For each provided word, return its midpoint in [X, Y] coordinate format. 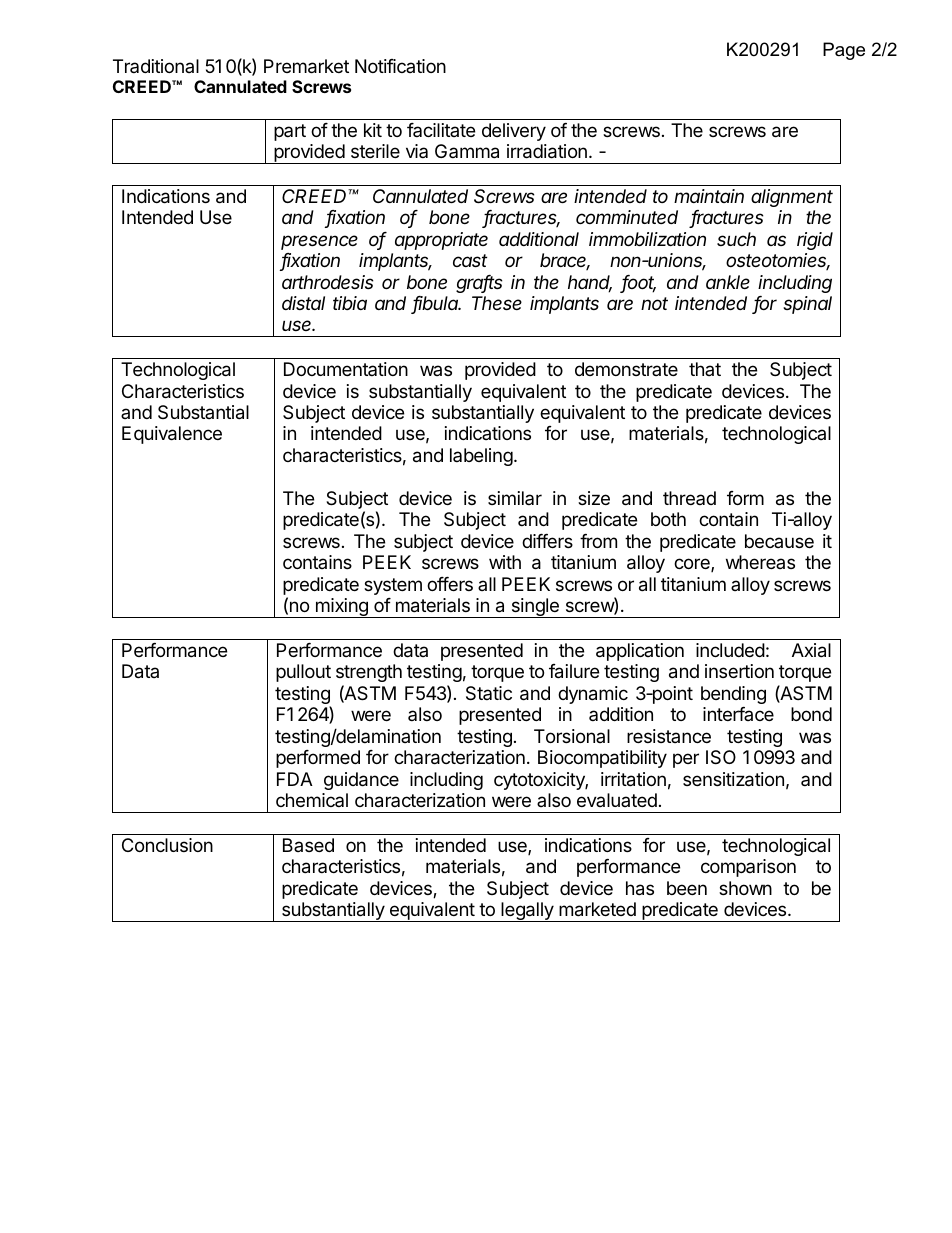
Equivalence [172, 435]
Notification [400, 66]
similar [515, 498]
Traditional [156, 66]
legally [527, 912]
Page [844, 51]
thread [689, 498]
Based [308, 845]
